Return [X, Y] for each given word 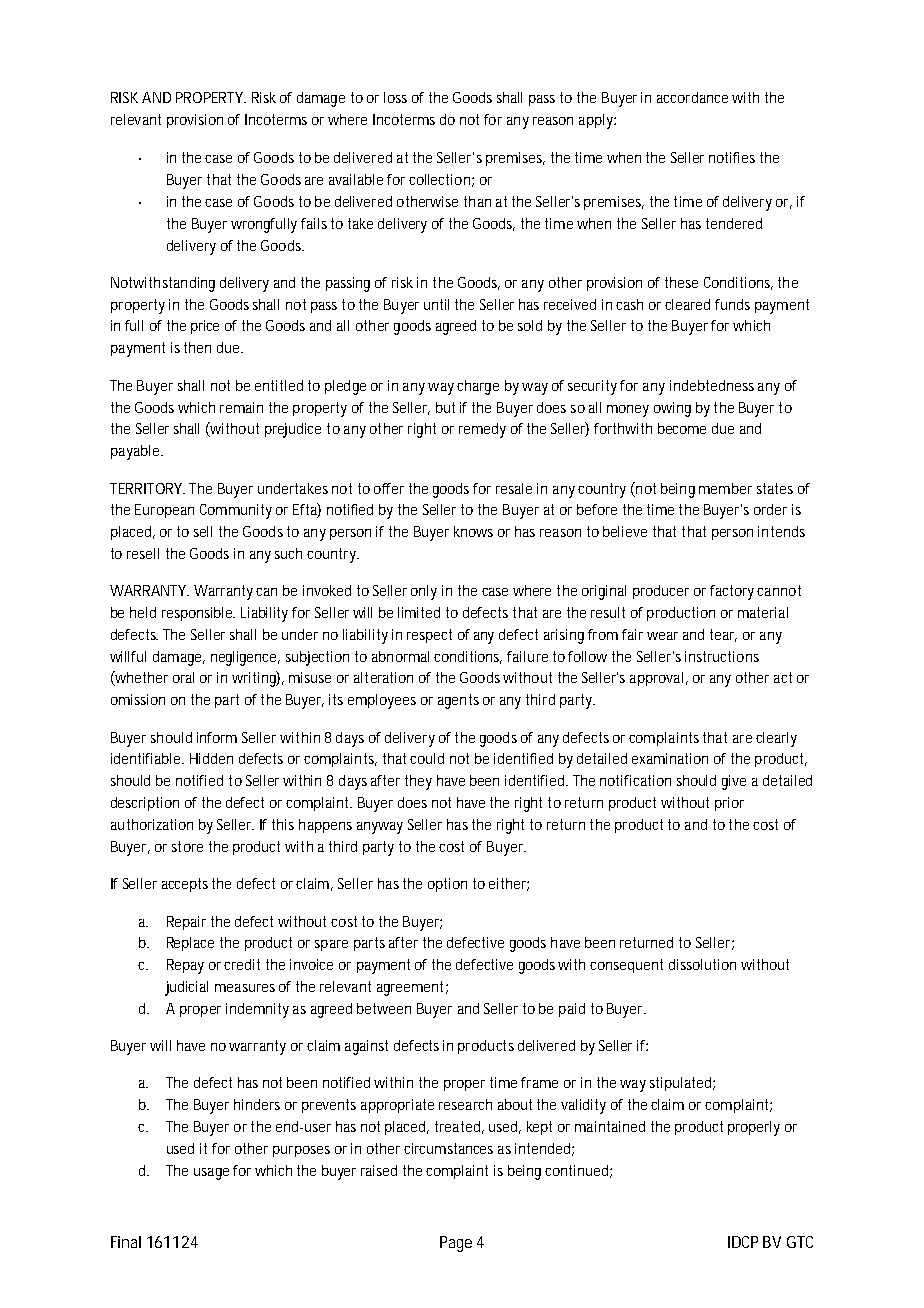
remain [241, 407]
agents [458, 701]
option [447, 885]
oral [183, 677]
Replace [190, 944]
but [445, 407]
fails [314, 223]
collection [439, 179]
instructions [722, 656]
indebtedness [712, 385]
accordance [692, 97]
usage [211, 1174]
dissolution [702, 964]
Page [456, 1244]
